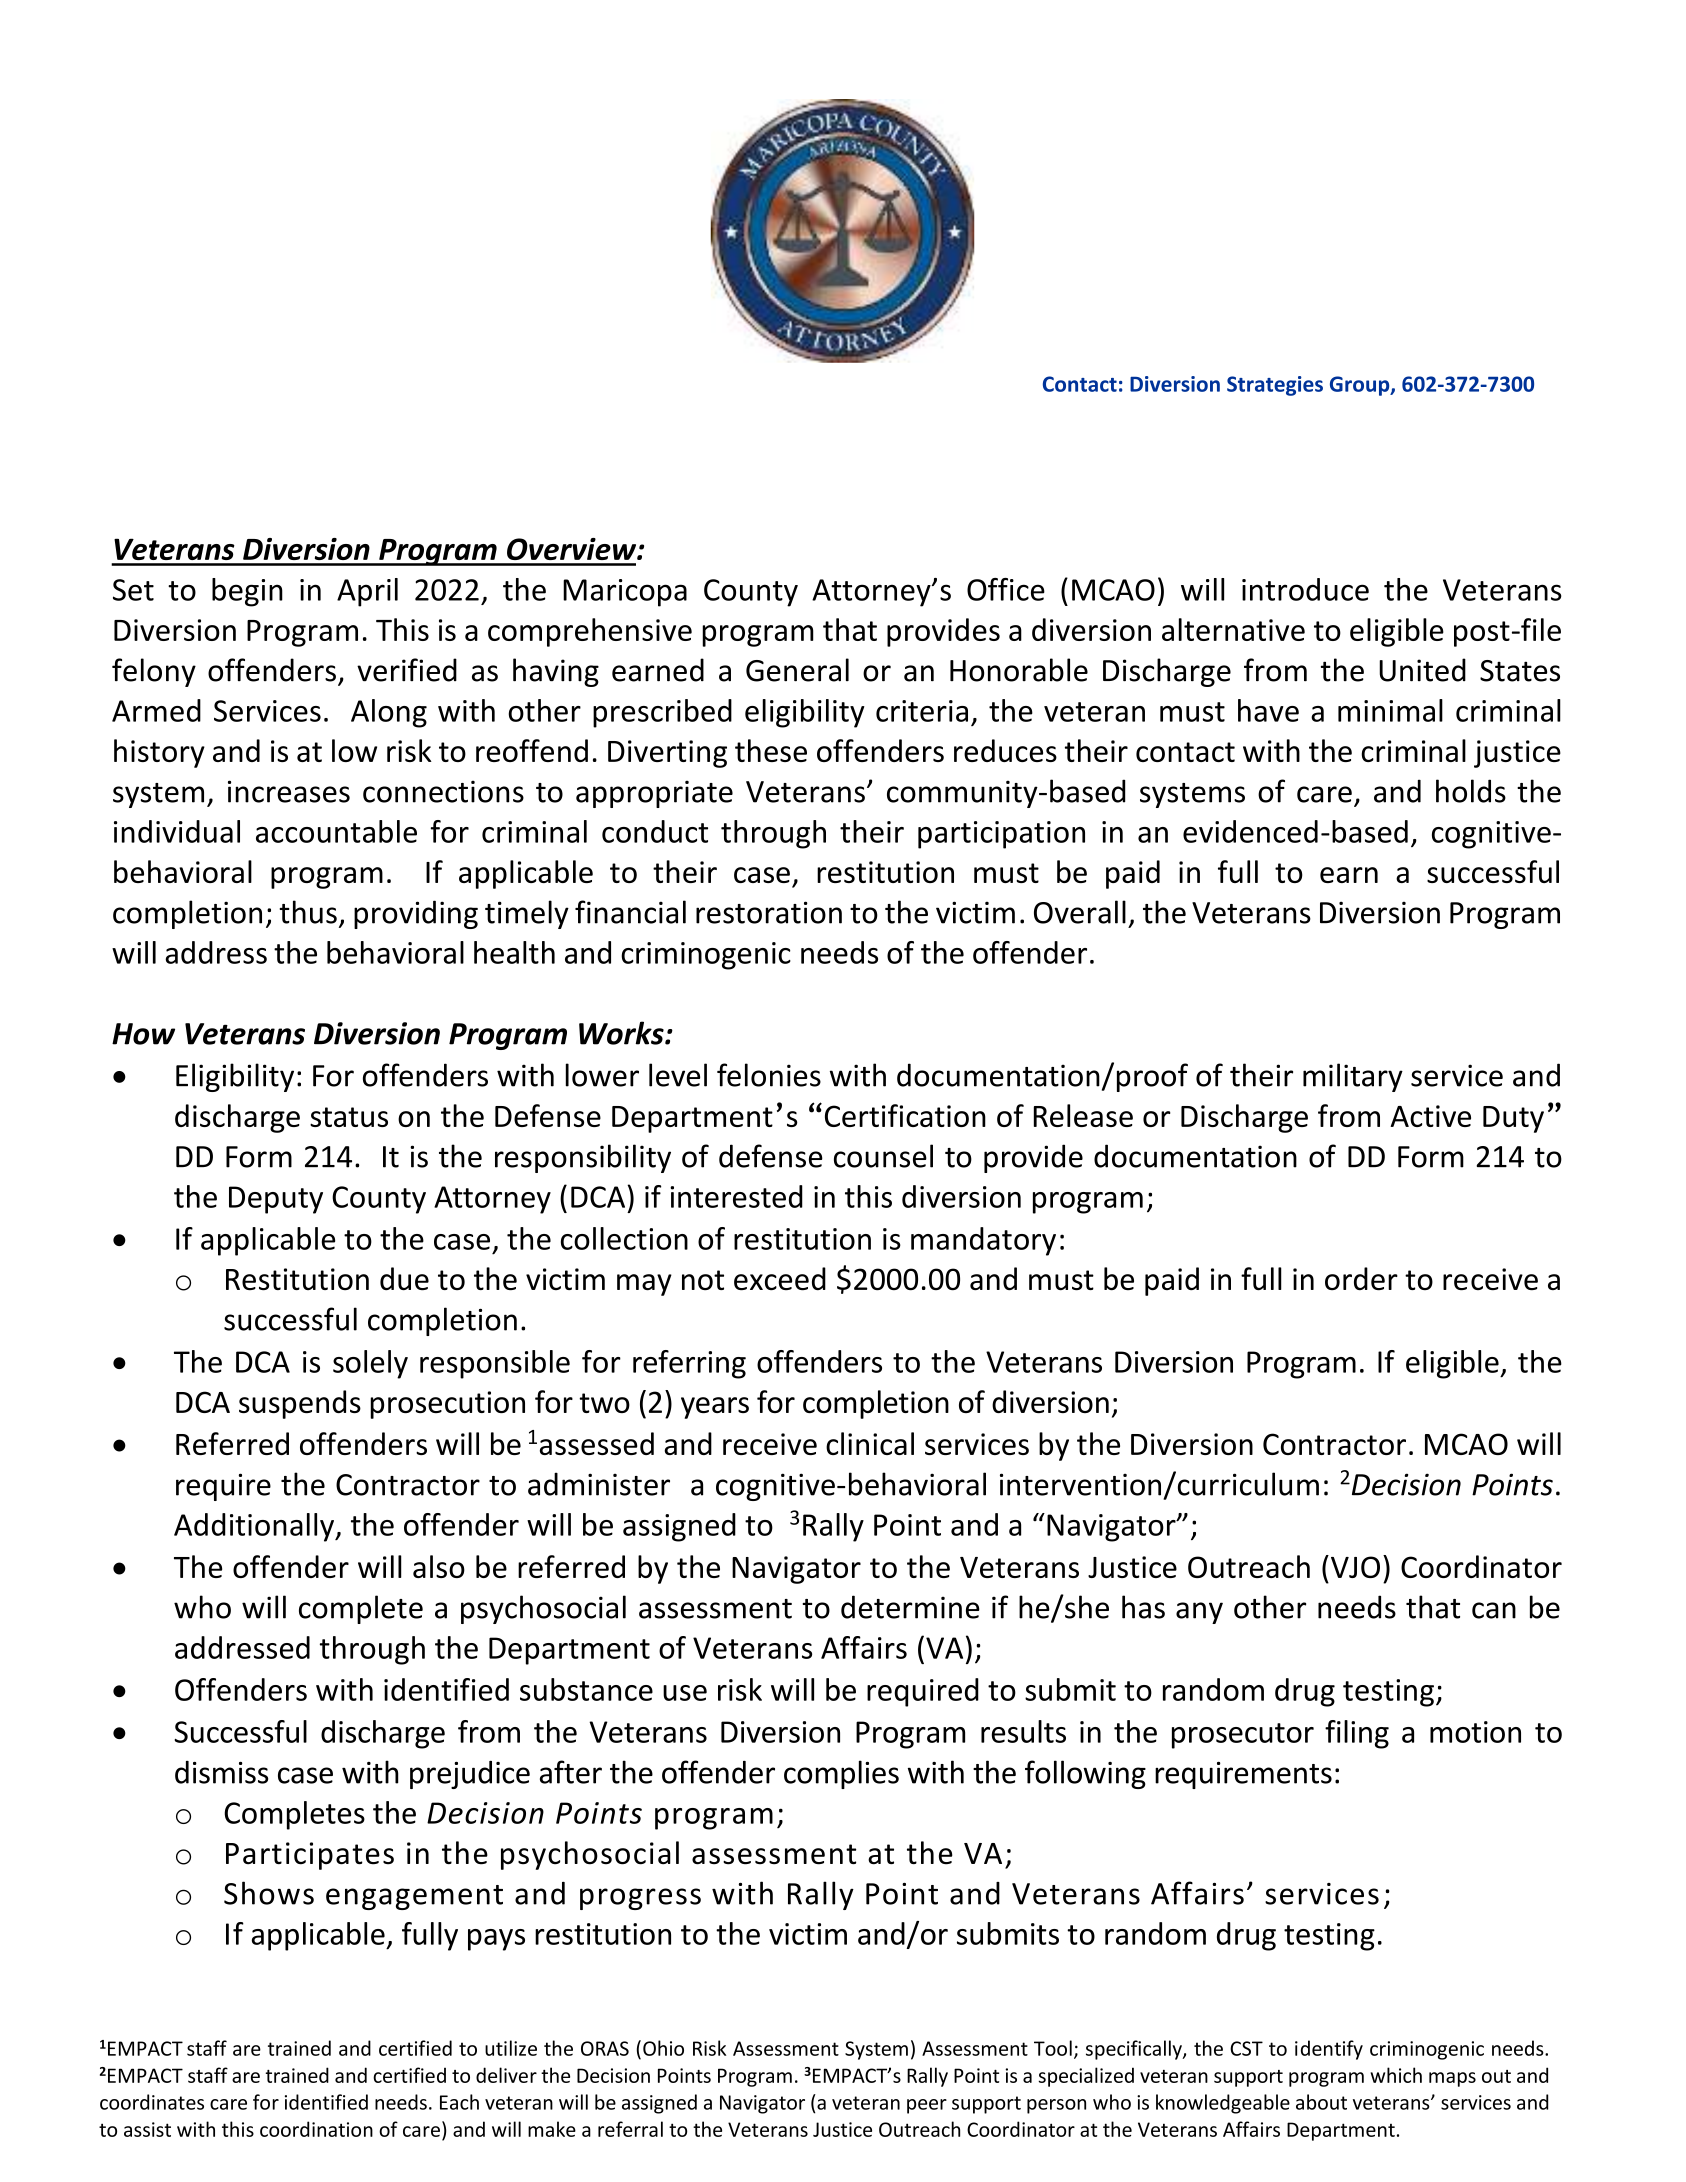 Image resolution: width=1686 pixels, height=2182 pixels. Describe the element at coordinates (870, 1443) in the screenshot. I see `clinical` at that location.
